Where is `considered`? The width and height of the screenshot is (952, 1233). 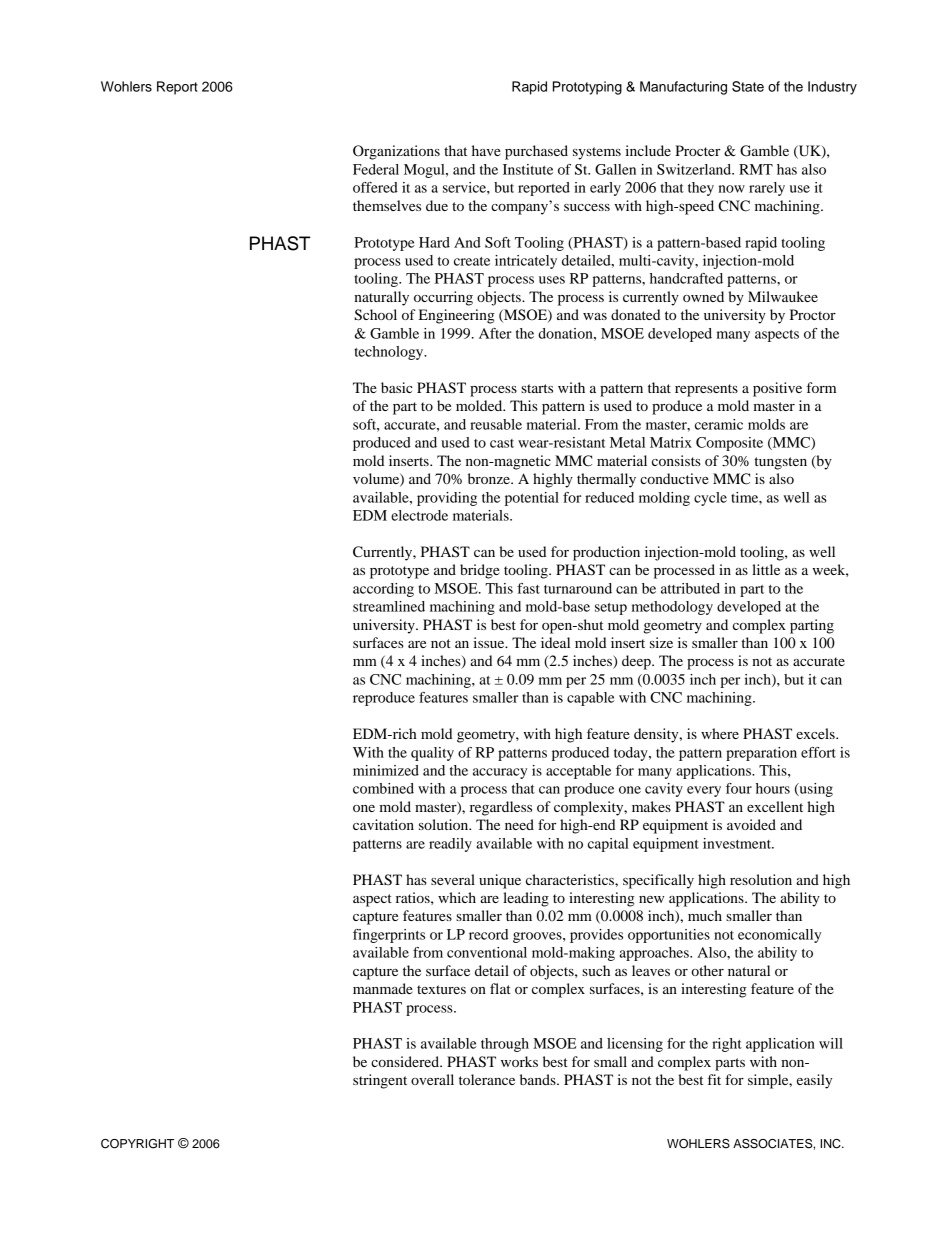 considered is located at coordinates (406, 1061).
